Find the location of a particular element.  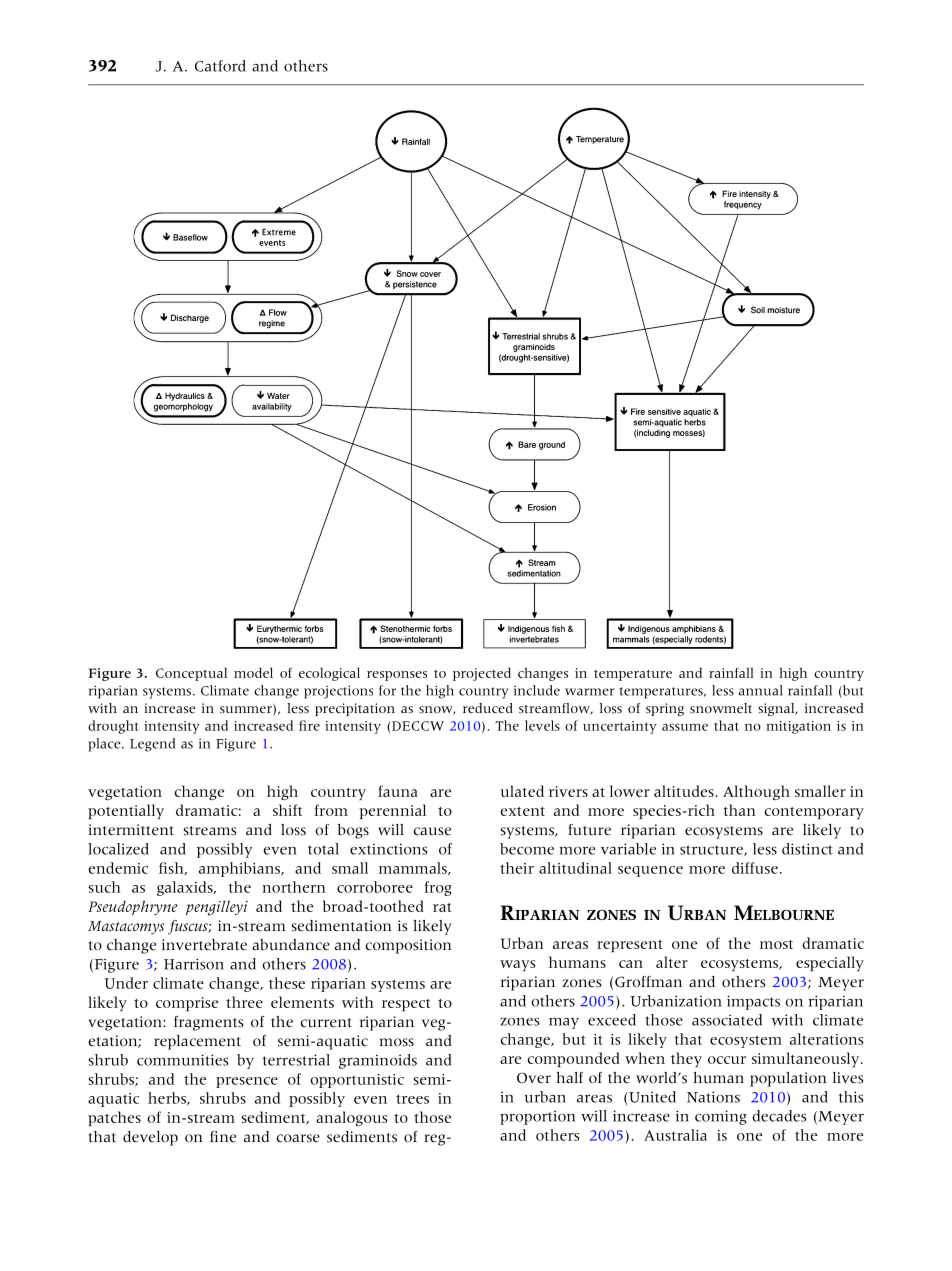

fragments is located at coordinates (208, 1023).
